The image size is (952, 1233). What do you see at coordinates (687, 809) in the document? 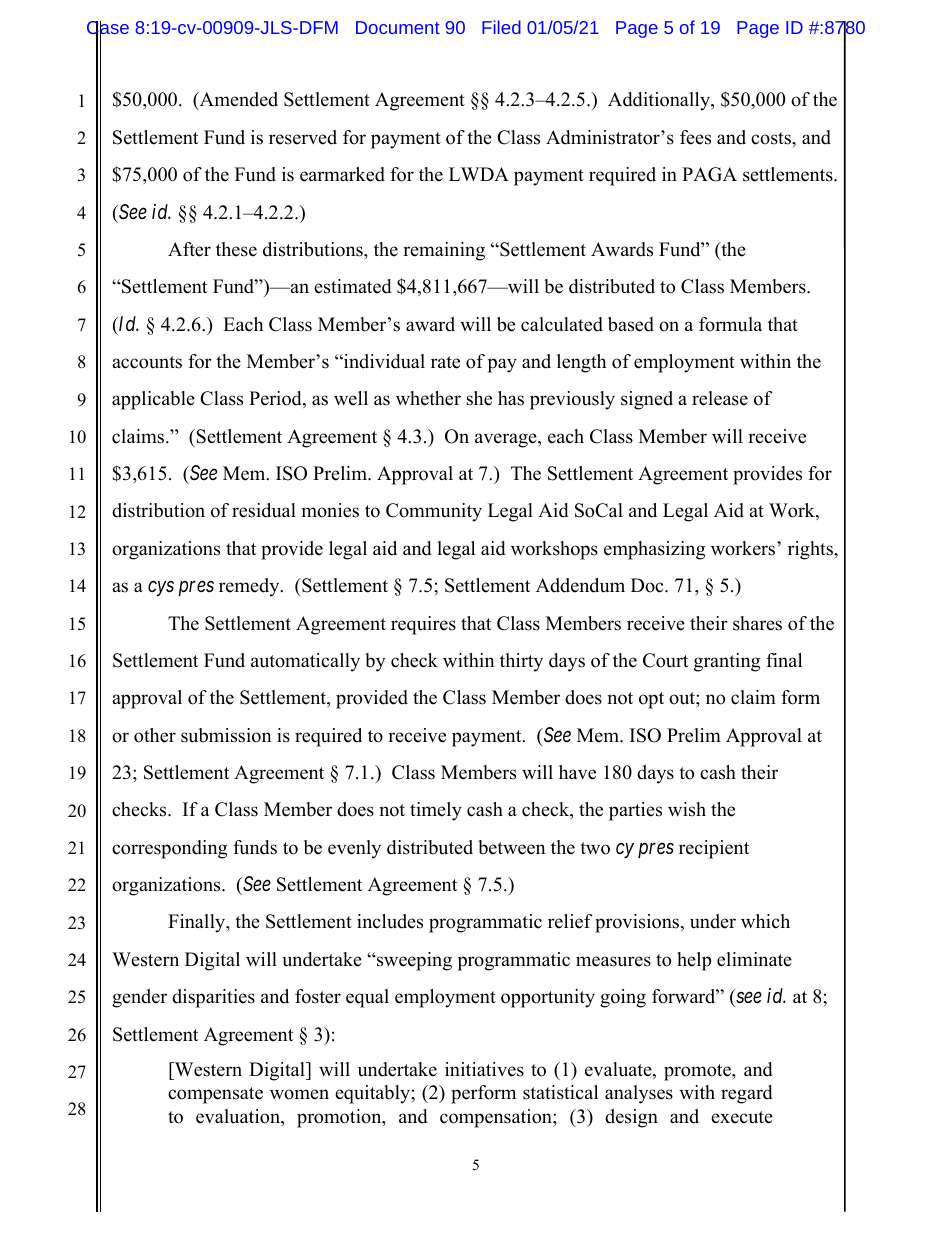
I see `wish` at bounding box center [687, 809].
